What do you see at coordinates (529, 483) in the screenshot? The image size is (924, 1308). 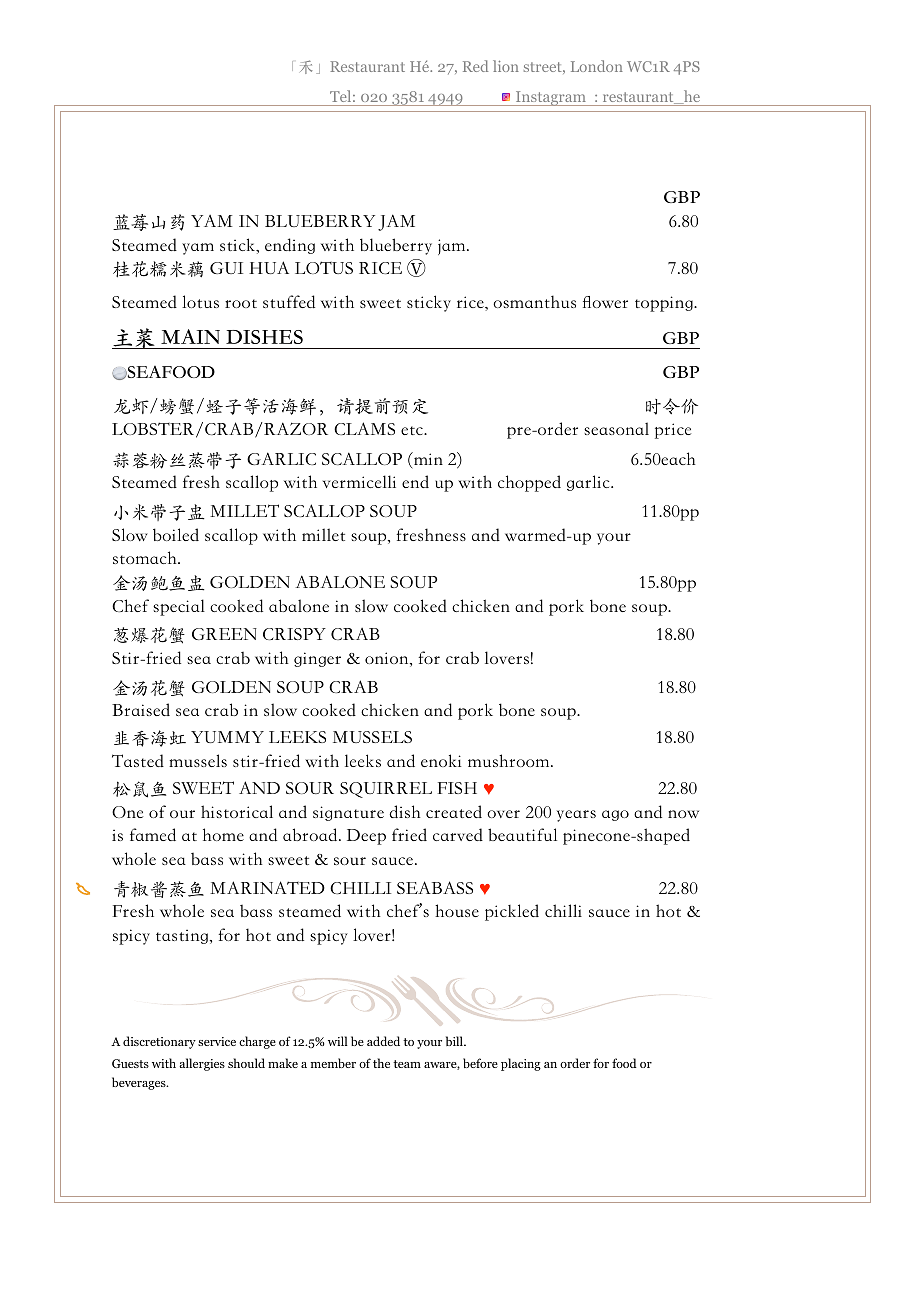 I see `chopped` at bounding box center [529, 483].
